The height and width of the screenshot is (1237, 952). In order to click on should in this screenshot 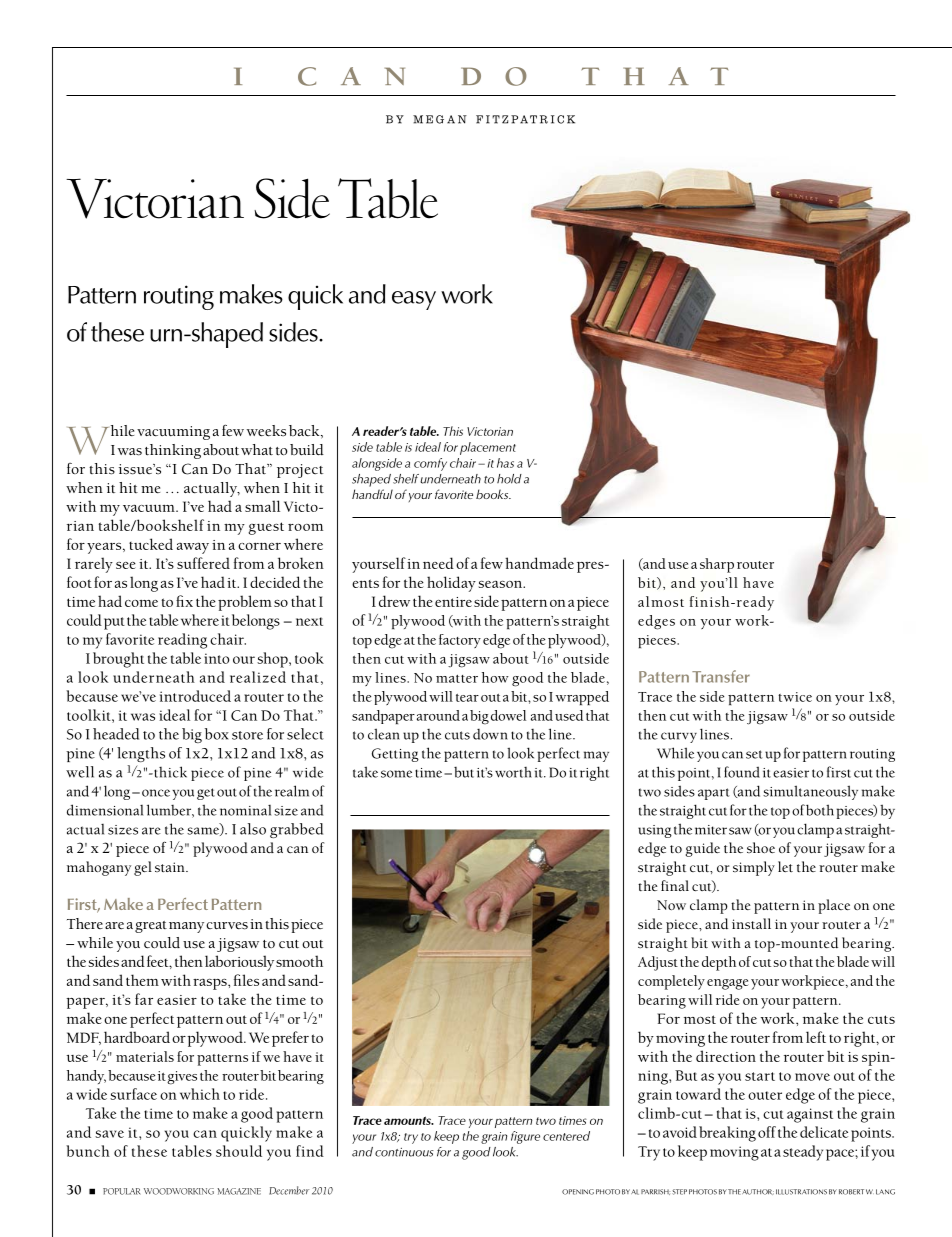, I will do `click(239, 1151)`.
